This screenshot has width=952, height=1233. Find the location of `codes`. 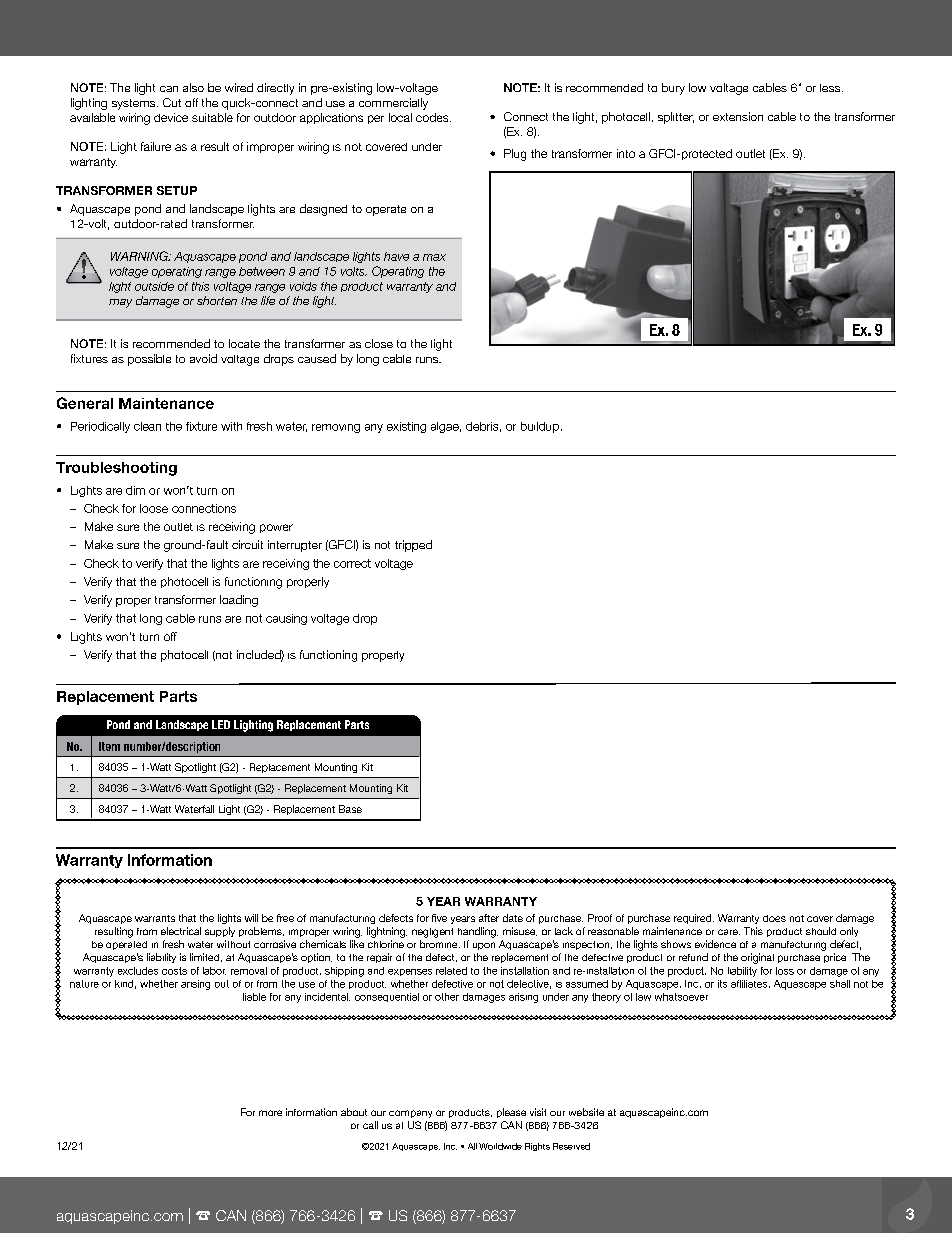

codes is located at coordinates (433, 117).
